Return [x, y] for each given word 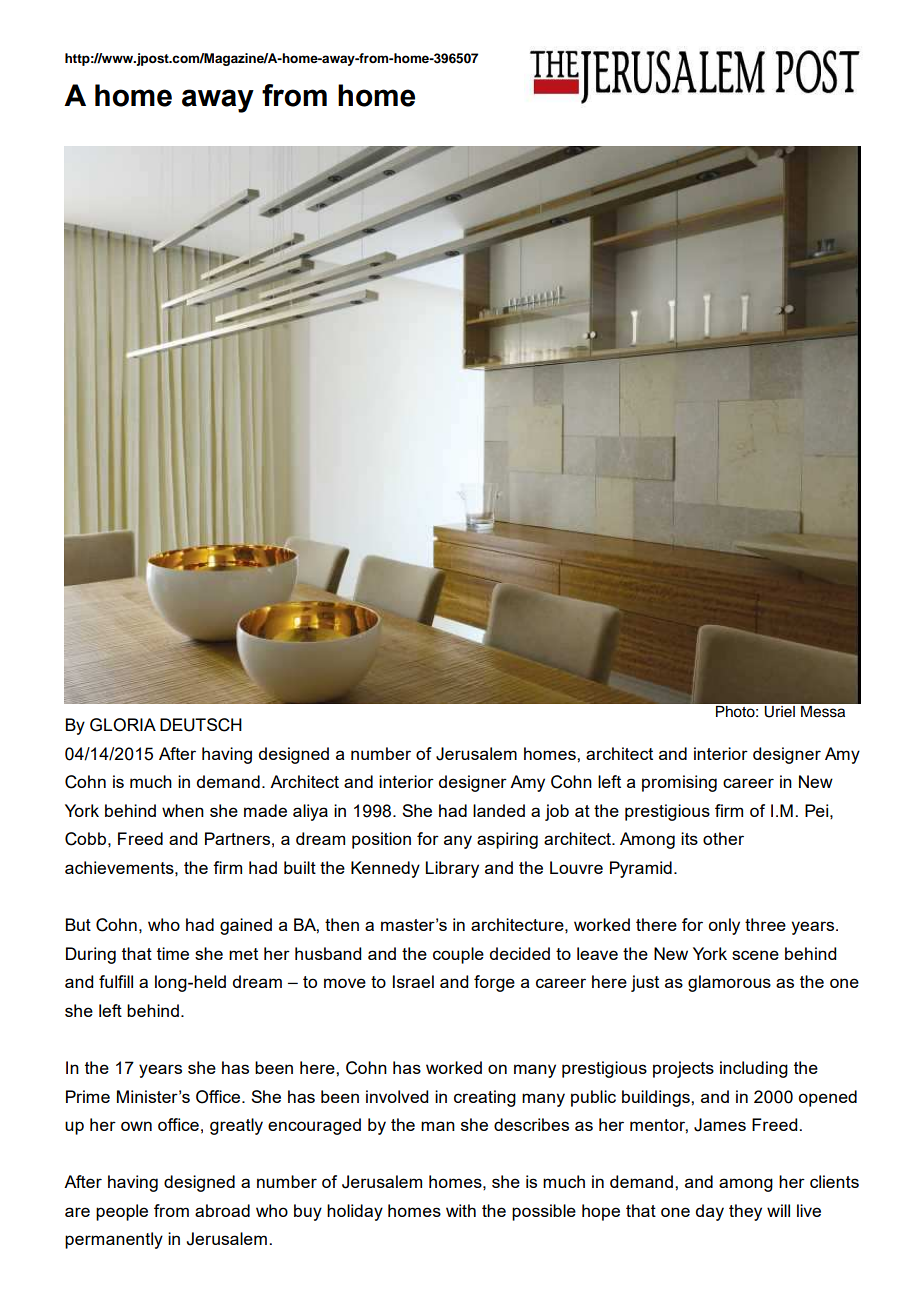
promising [679, 783]
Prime [88, 1096]
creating [485, 1098]
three [765, 924]
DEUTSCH [201, 725]
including [754, 1069]
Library [452, 869]
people [122, 1212]
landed [499, 810]
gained [246, 926]
